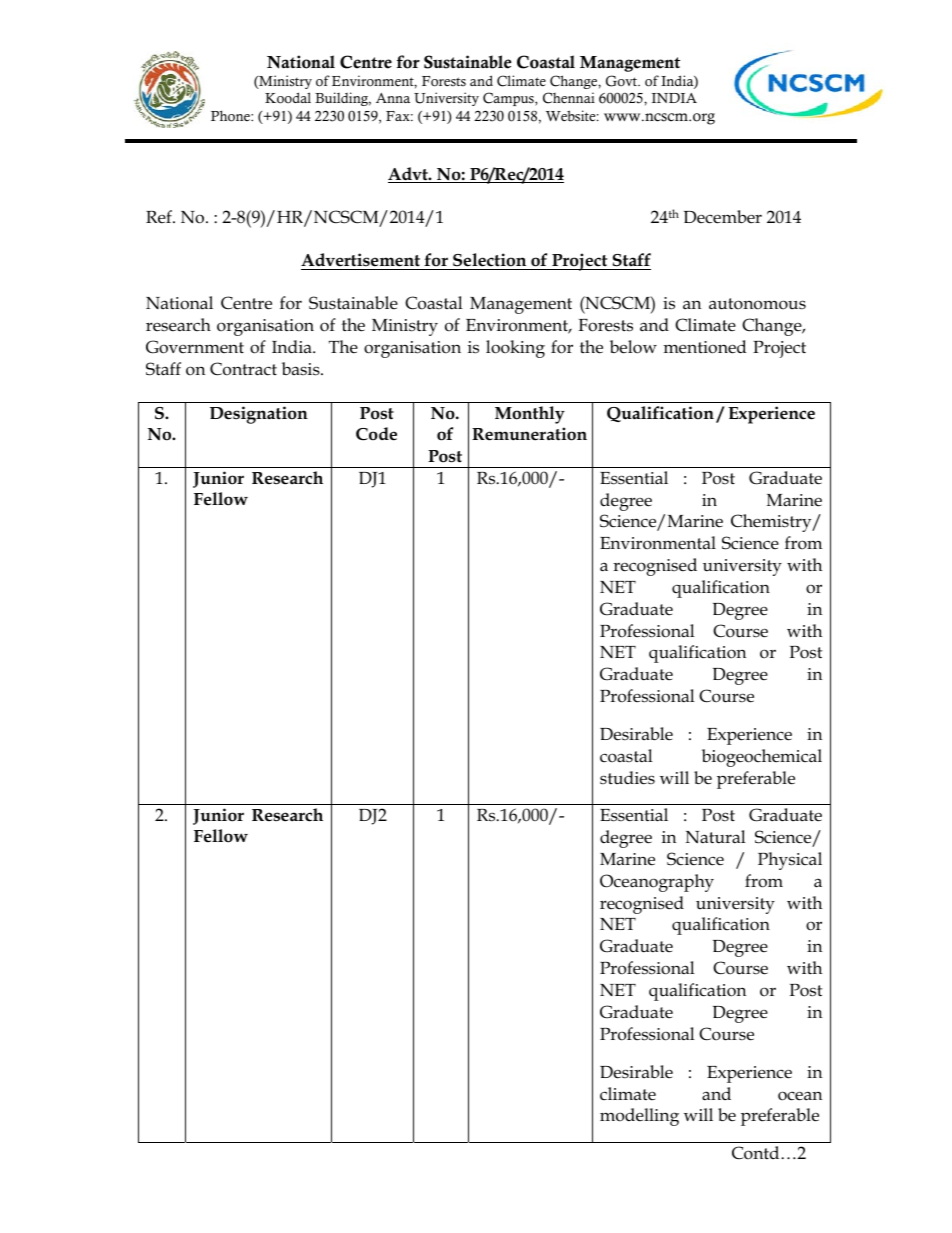  Describe the element at coordinates (622, 81) in the document. I see `Govt` at that location.
